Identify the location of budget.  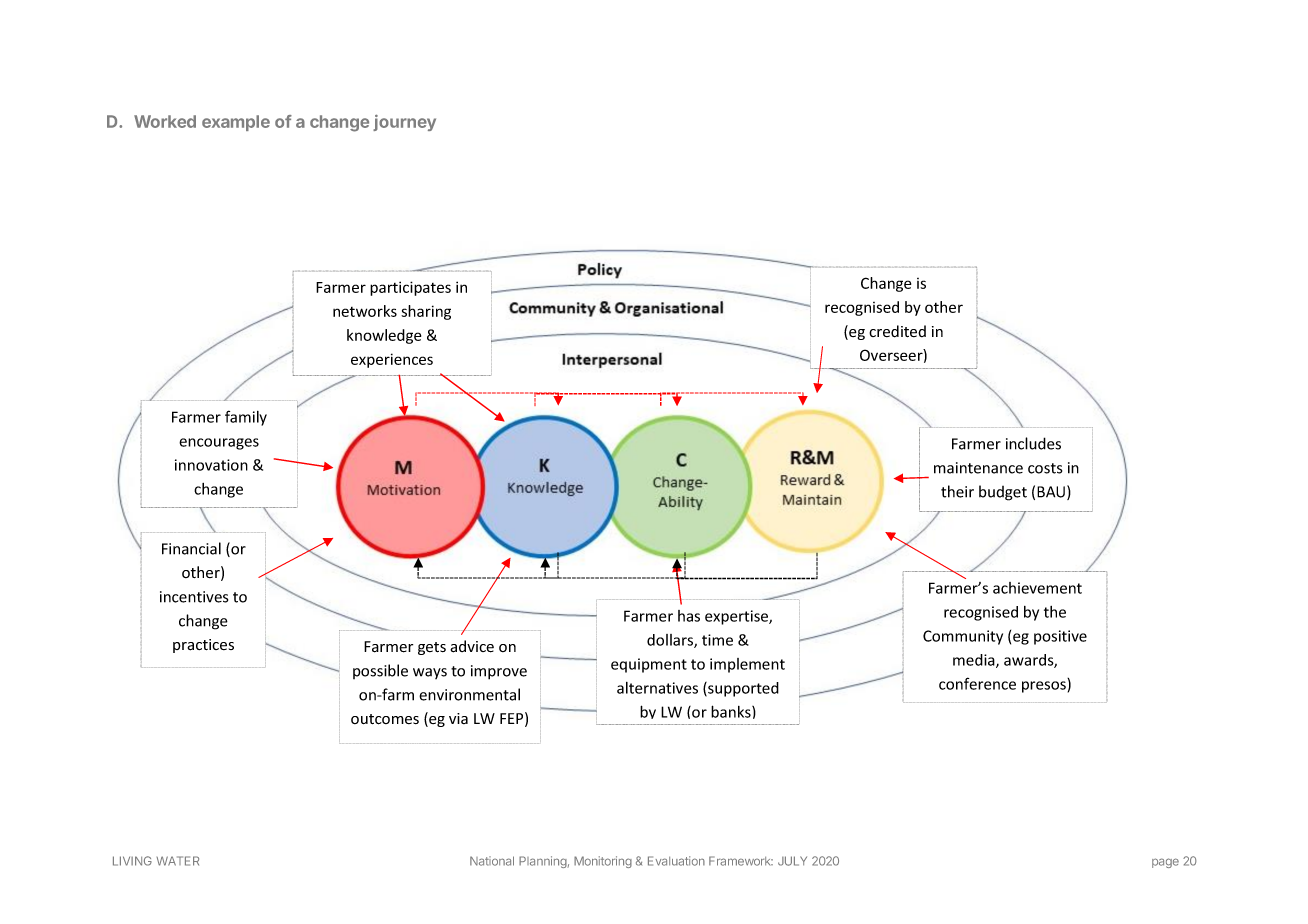
(1003, 493).
